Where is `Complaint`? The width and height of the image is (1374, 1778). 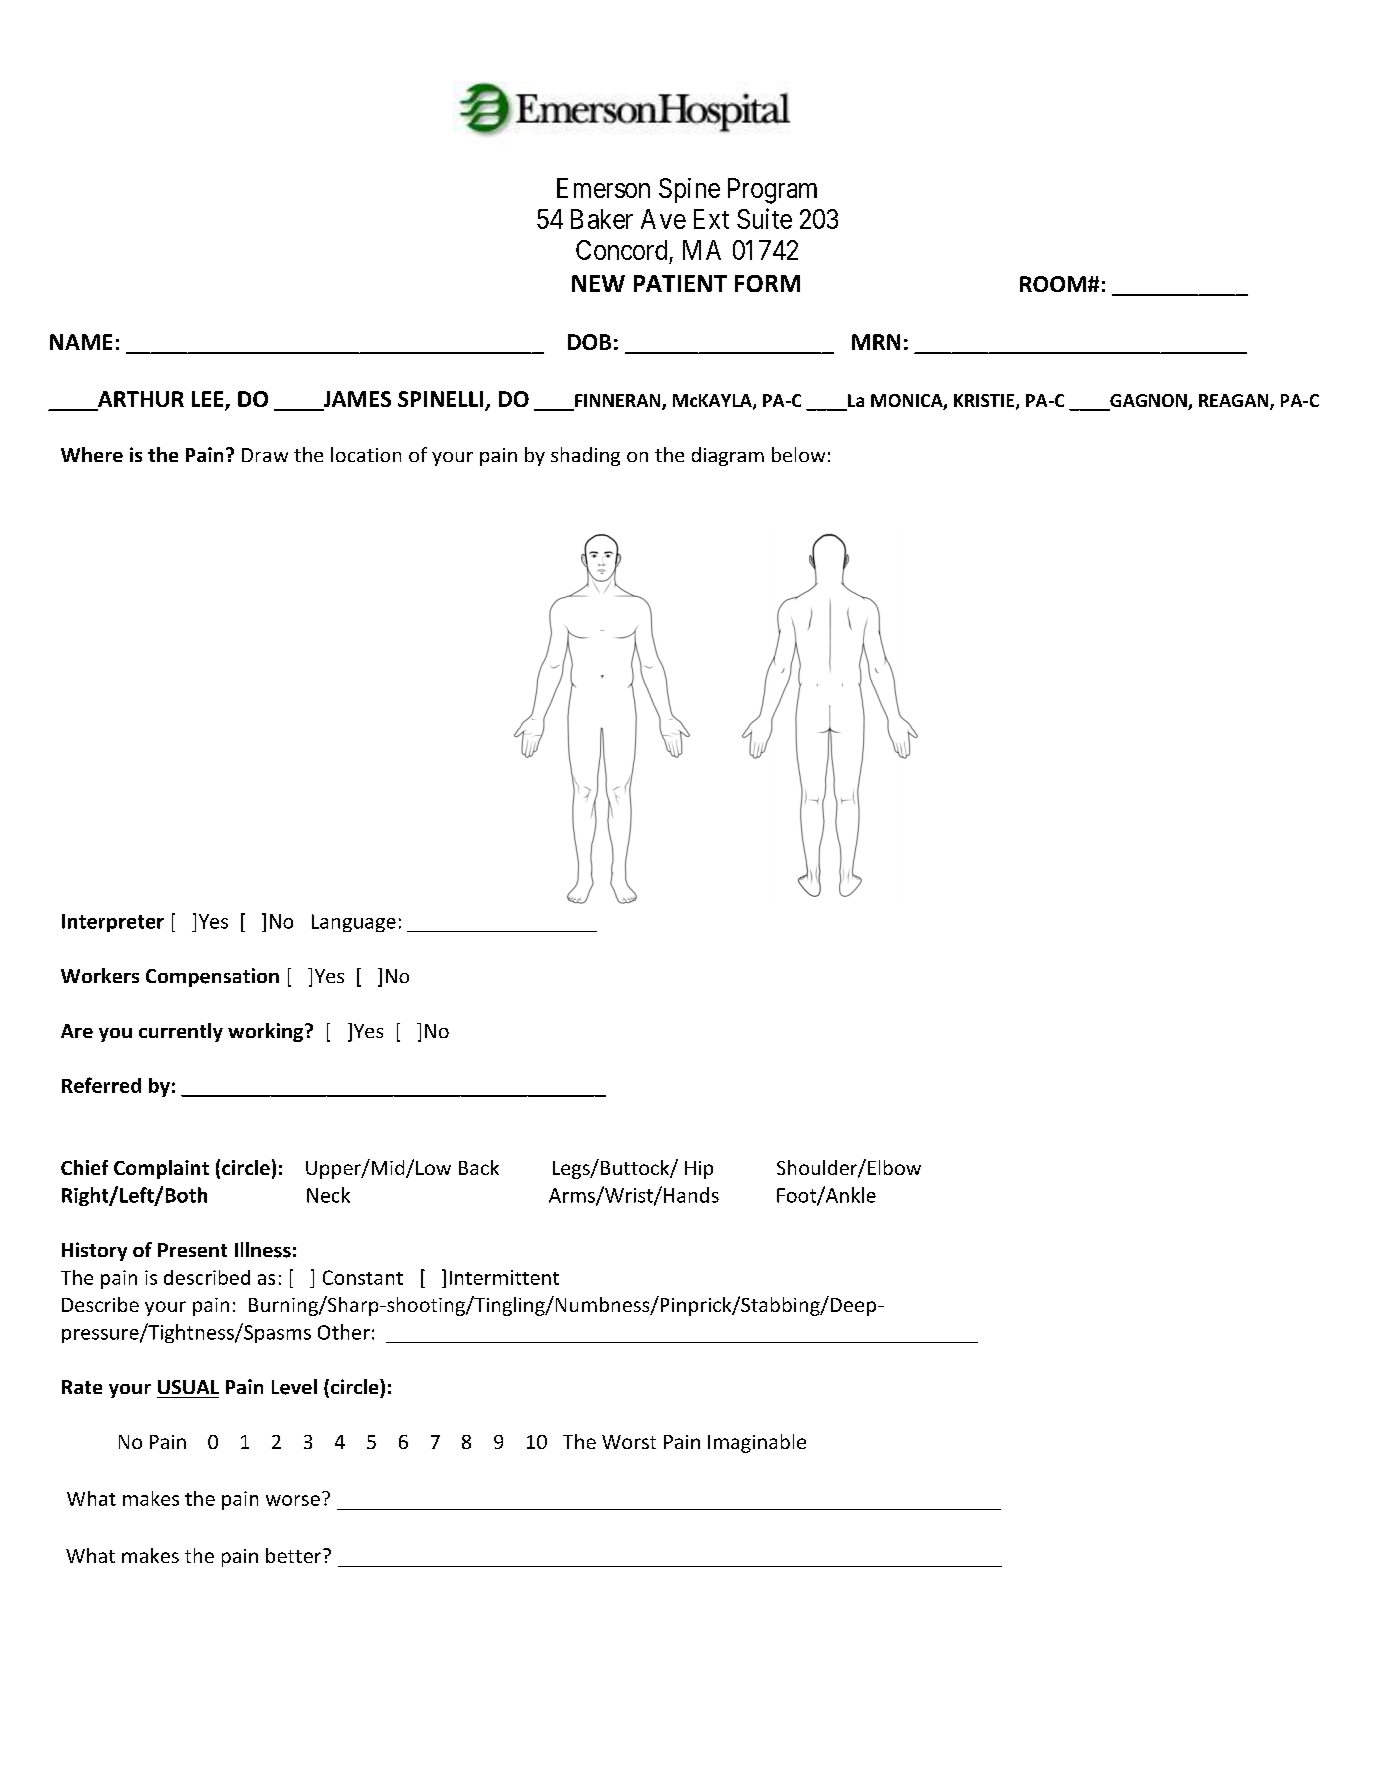
Complaint is located at coordinates (161, 1169).
